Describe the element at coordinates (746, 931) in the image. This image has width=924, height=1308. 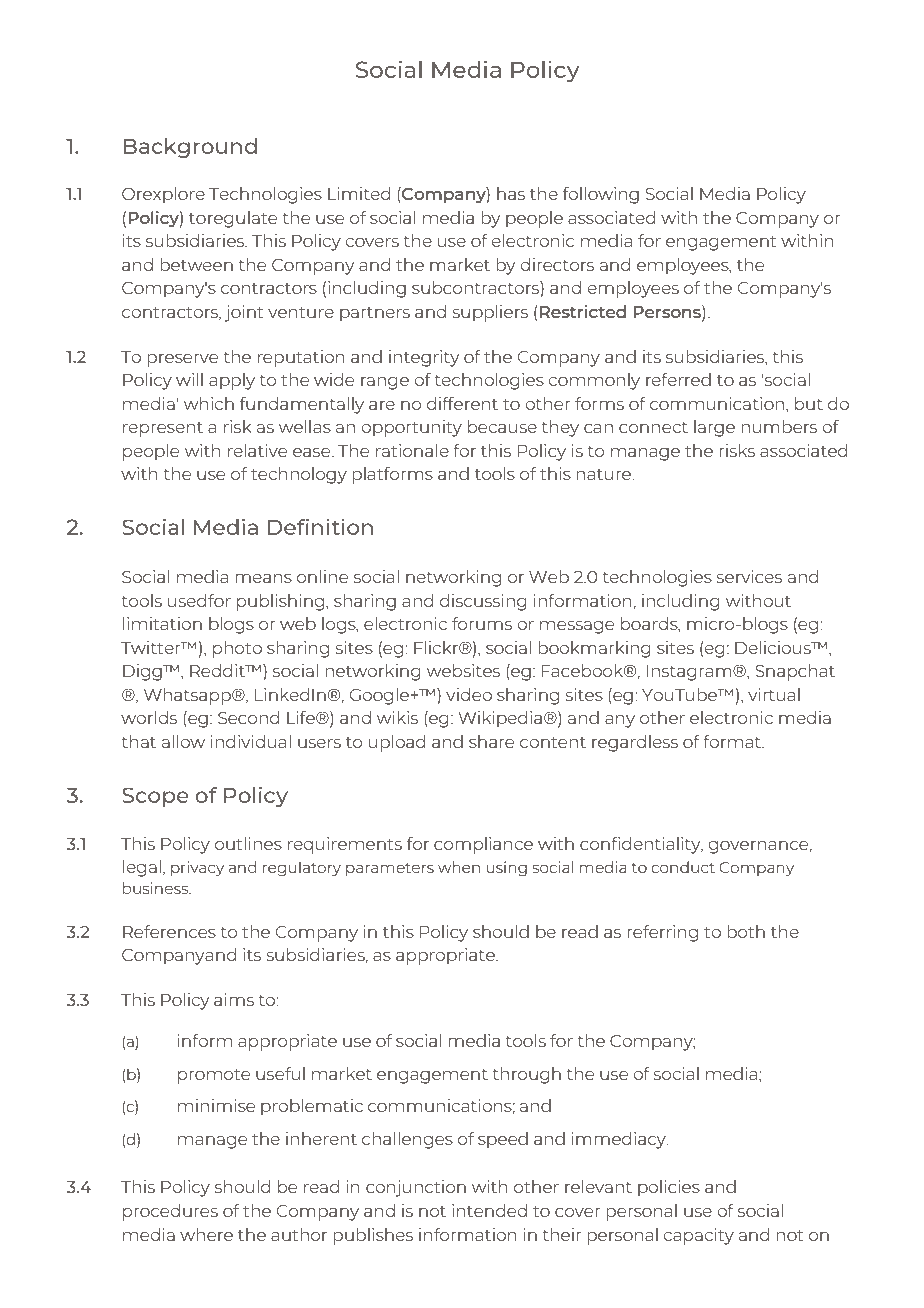
I see `both` at that location.
